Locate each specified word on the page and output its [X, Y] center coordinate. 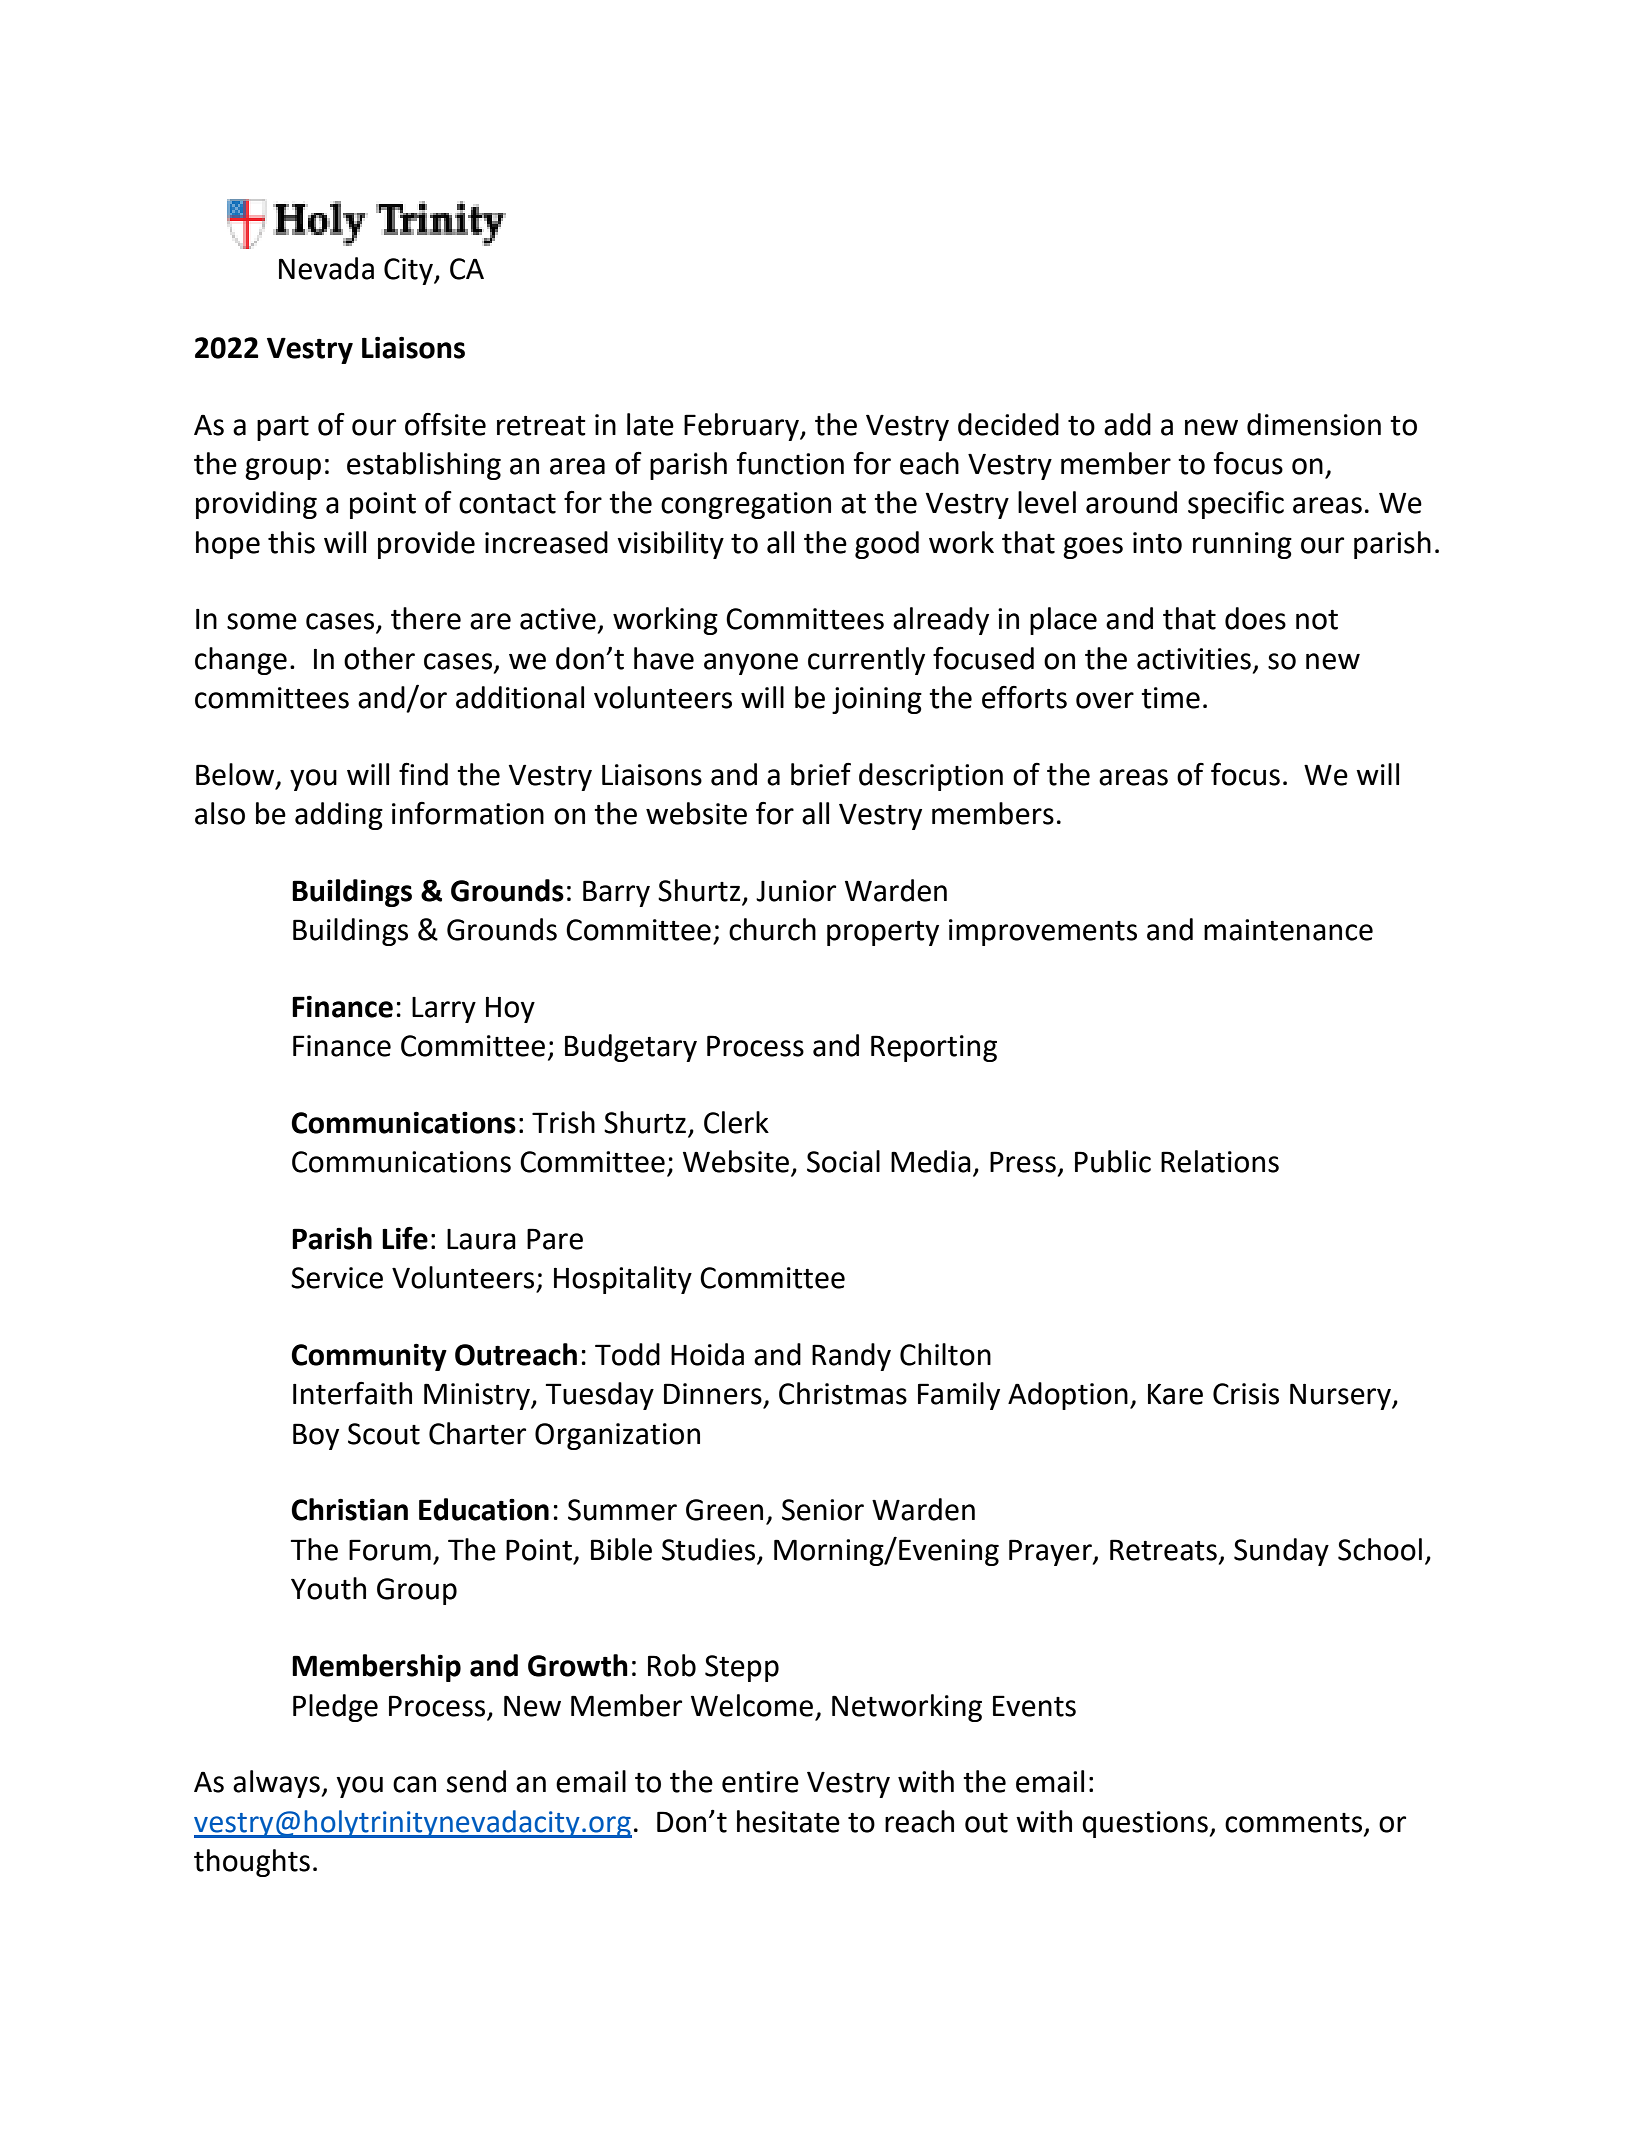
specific [1236, 505]
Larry [444, 1010]
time [1170, 698]
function [790, 463]
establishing [424, 466]
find [423, 774]
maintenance [1288, 930]
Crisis [1246, 1394]
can [414, 1784]
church [772, 929]
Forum [390, 1550]
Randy [851, 1357]
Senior [823, 1510]
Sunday [1281, 1552]
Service [337, 1278]
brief [821, 774]
